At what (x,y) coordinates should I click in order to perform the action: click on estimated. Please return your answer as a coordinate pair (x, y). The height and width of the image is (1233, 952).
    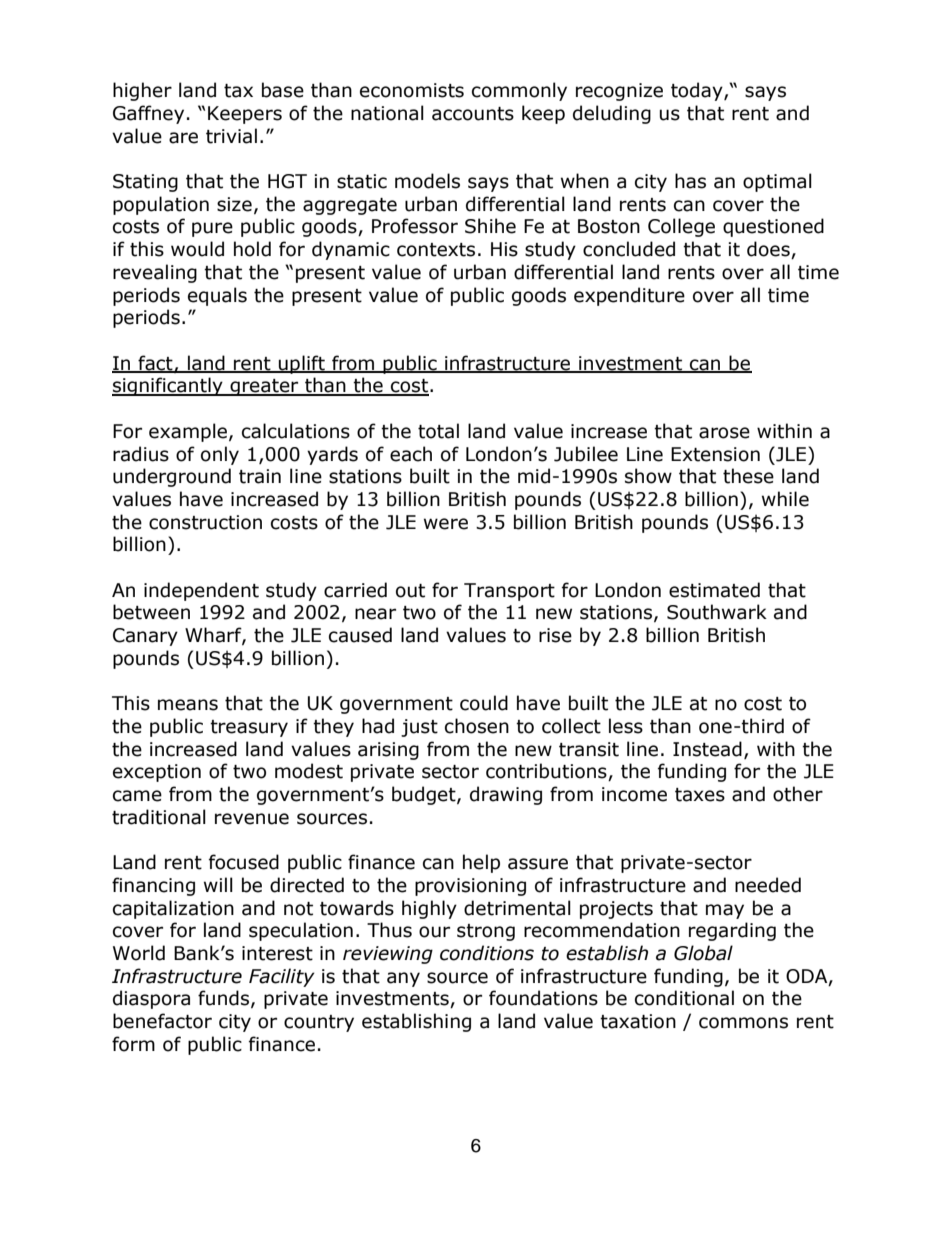
    Looking at the image, I should click on (714, 590).
